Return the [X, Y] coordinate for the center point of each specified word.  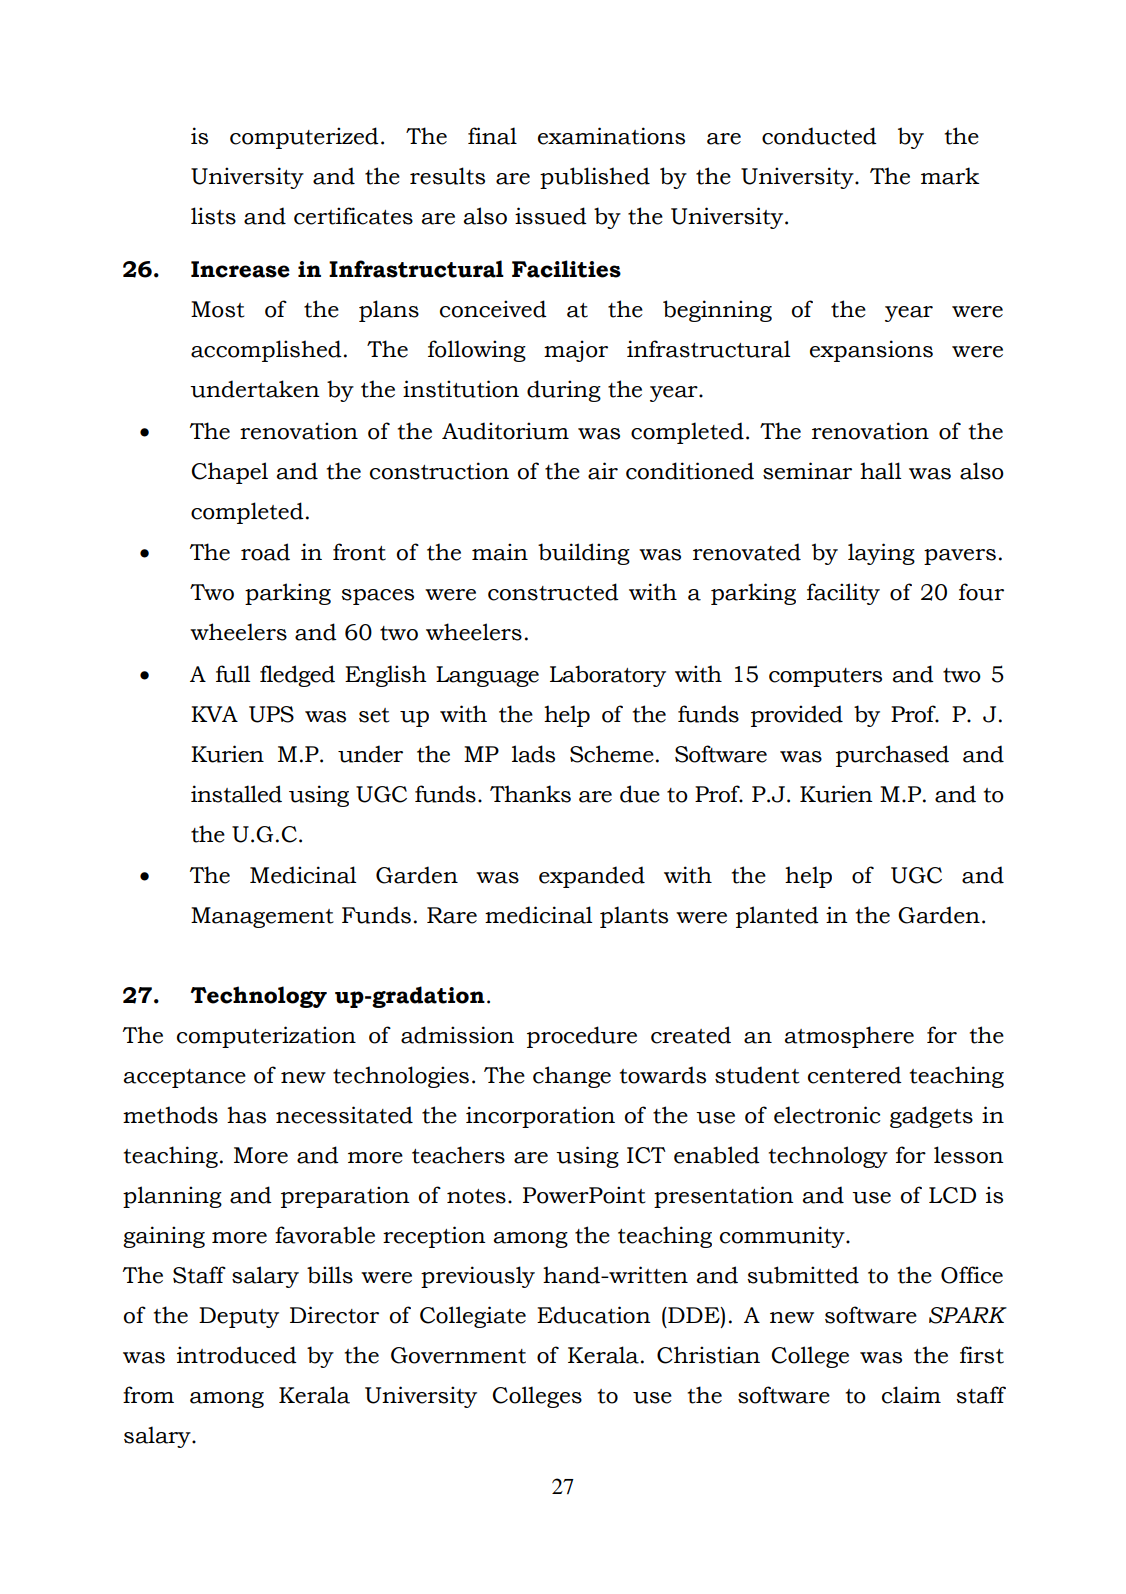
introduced [237, 1355]
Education [594, 1315]
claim [911, 1395]
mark [950, 176]
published [595, 178]
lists [213, 216]
